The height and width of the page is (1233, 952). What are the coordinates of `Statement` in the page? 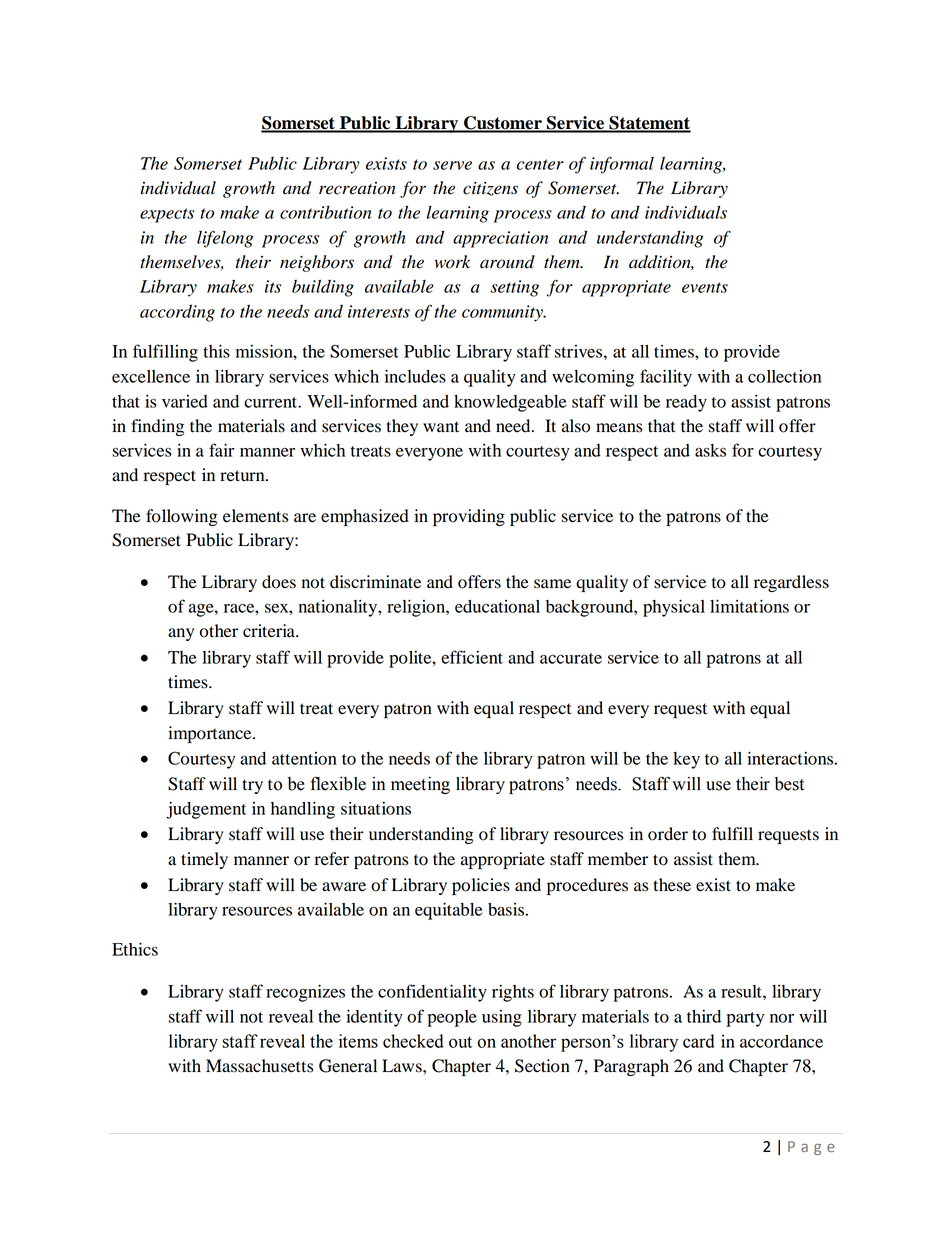 It's located at (649, 124).
